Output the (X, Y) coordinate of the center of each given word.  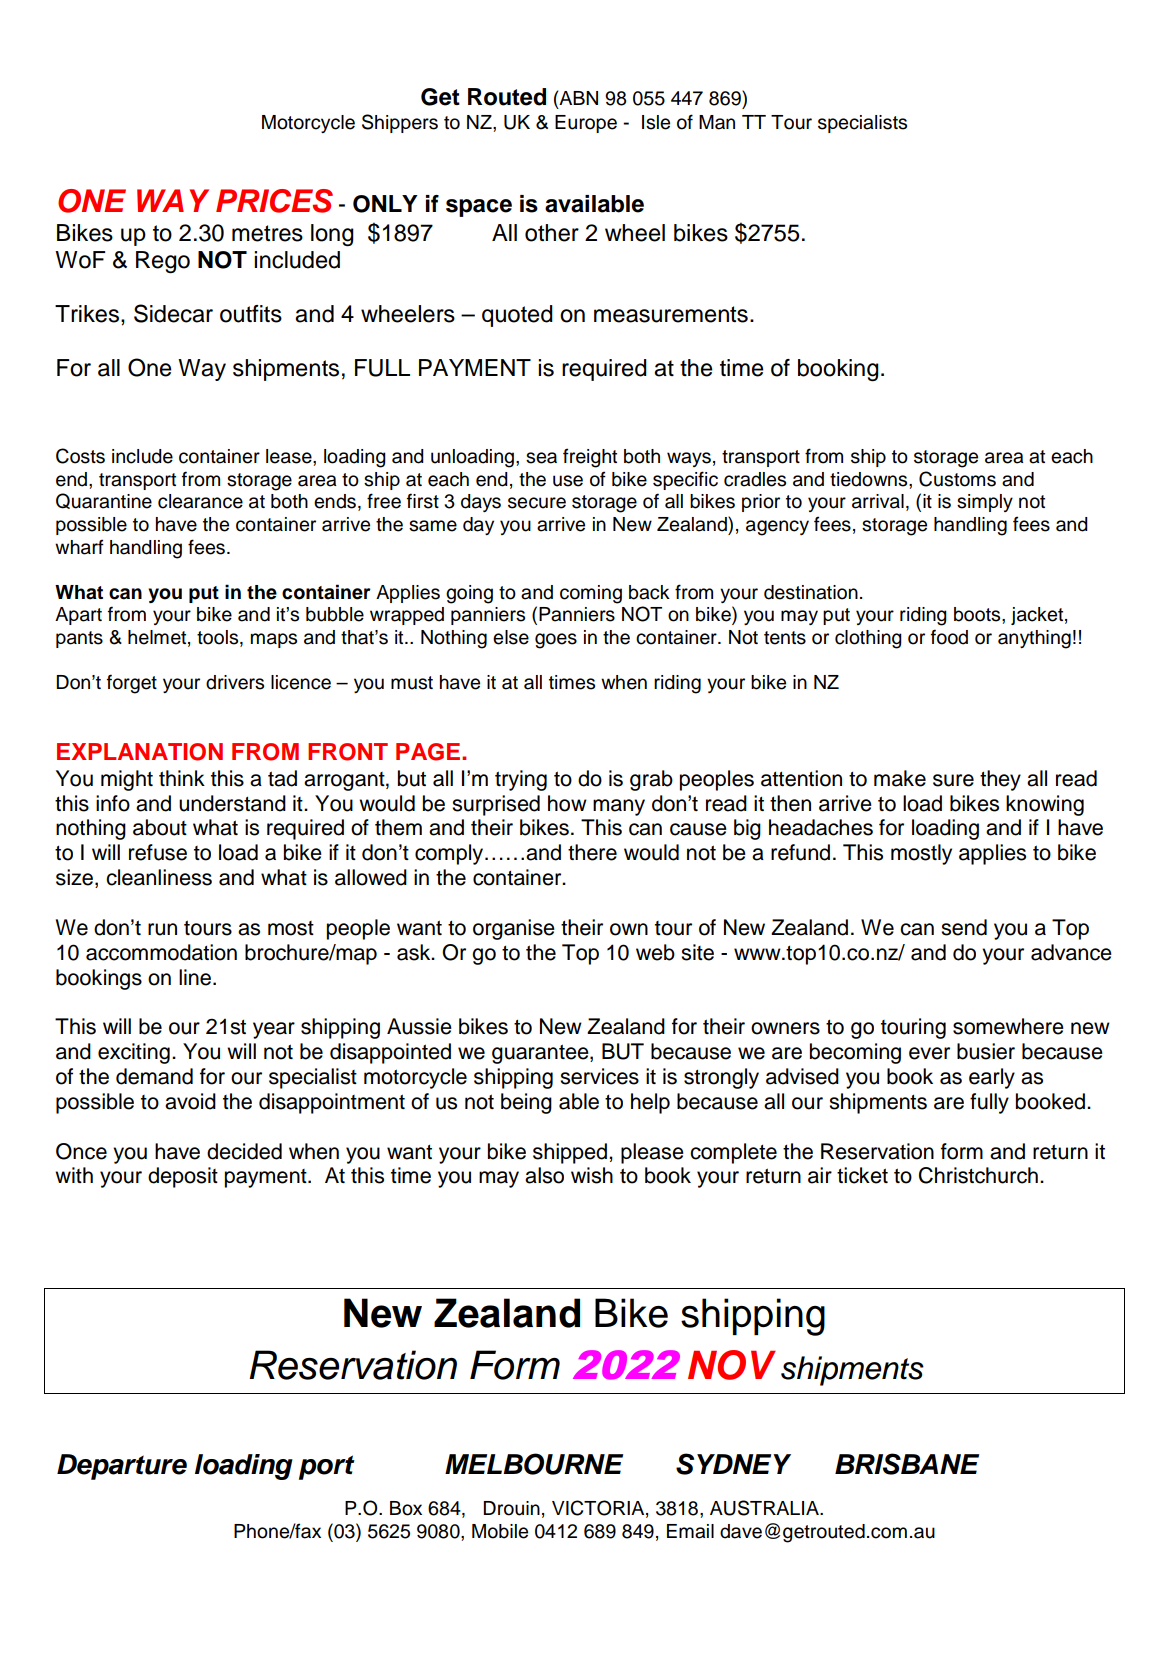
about (160, 827)
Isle (656, 122)
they (1000, 780)
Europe (586, 124)
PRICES (274, 201)
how (567, 803)
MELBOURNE (534, 1464)
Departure (122, 1467)
